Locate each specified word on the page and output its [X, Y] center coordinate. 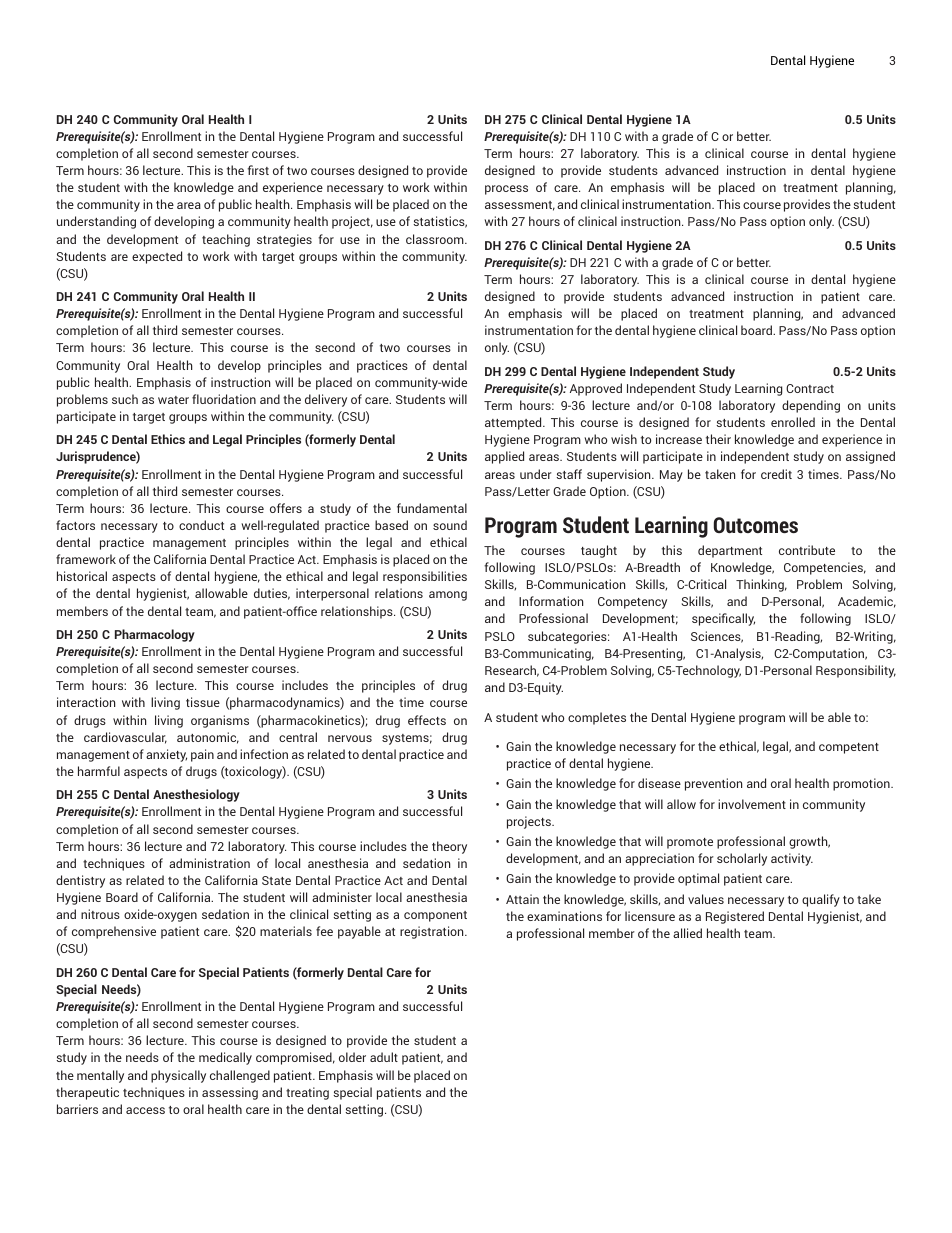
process [506, 190]
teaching [226, 240]
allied [687, 933]
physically [178, 1076]
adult [384, 1057]
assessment [520, 206]
